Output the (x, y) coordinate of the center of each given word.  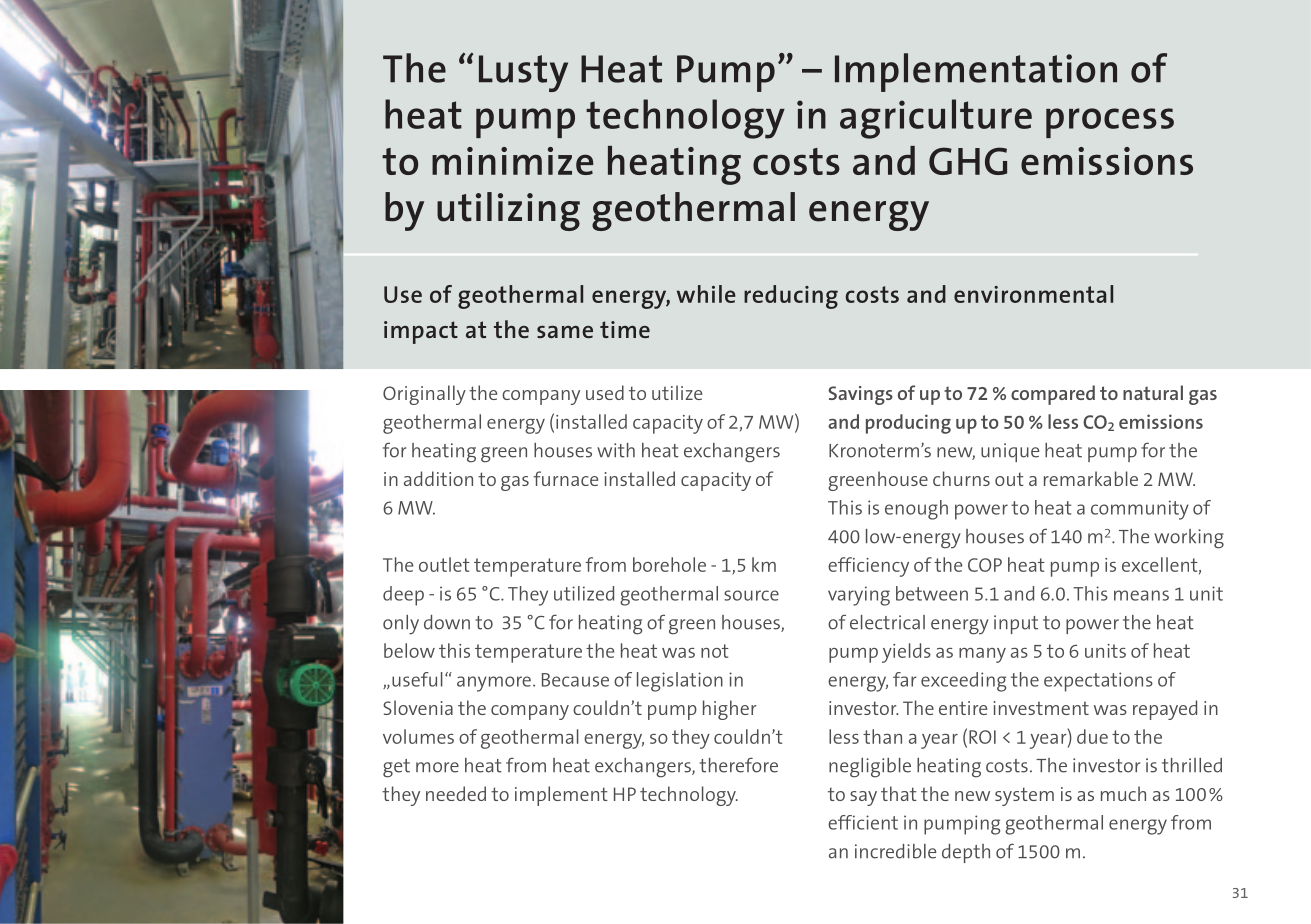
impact (421, 332)
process (1110, 123)
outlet (444, 564)
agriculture (936, 119)
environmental (1033, 294)
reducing (791, 297)
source (751, 595)
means (1141, 595)
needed (456, 793)
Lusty (523, 73)
